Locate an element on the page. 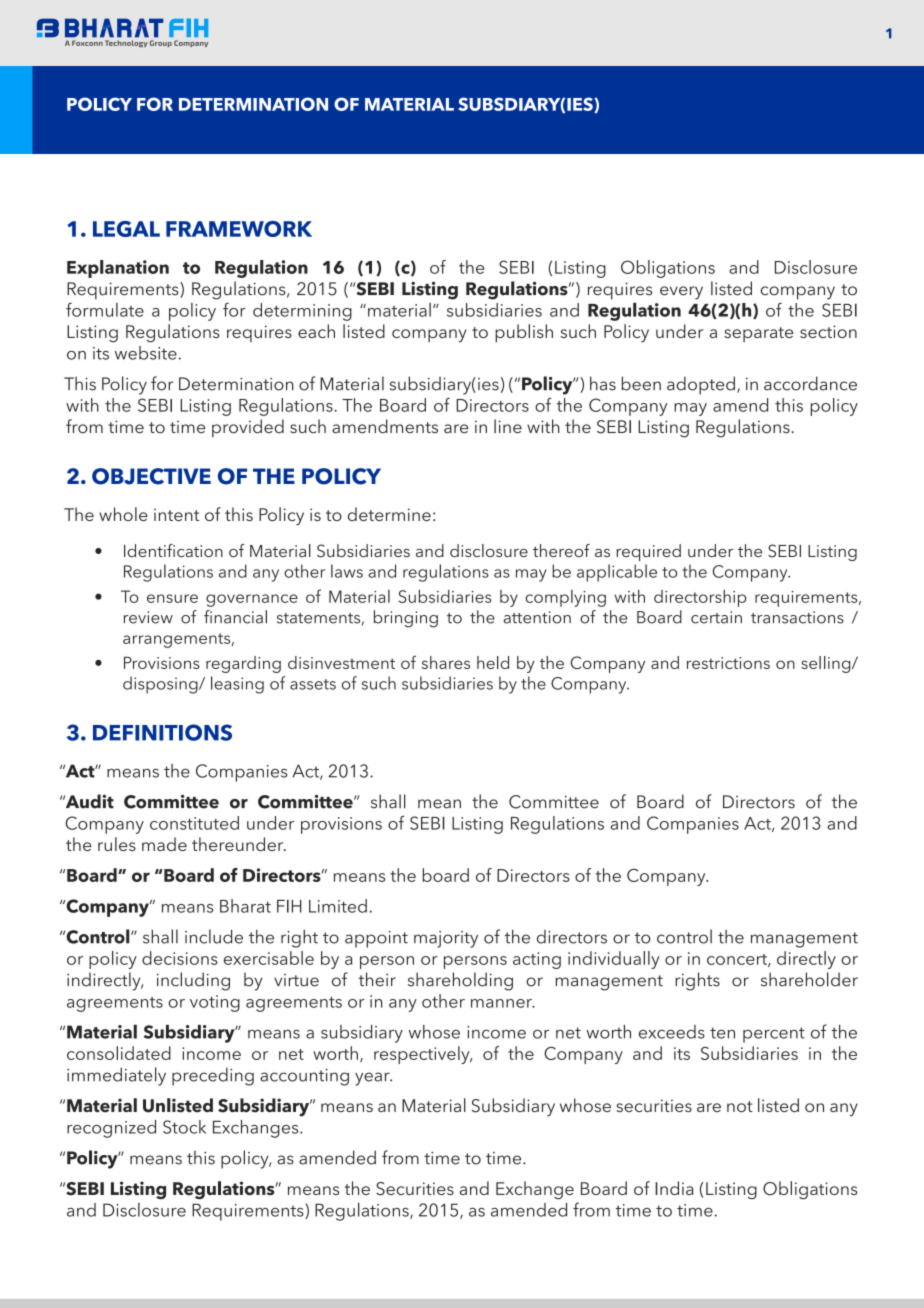  shares is located at coordinates (446, 662).
